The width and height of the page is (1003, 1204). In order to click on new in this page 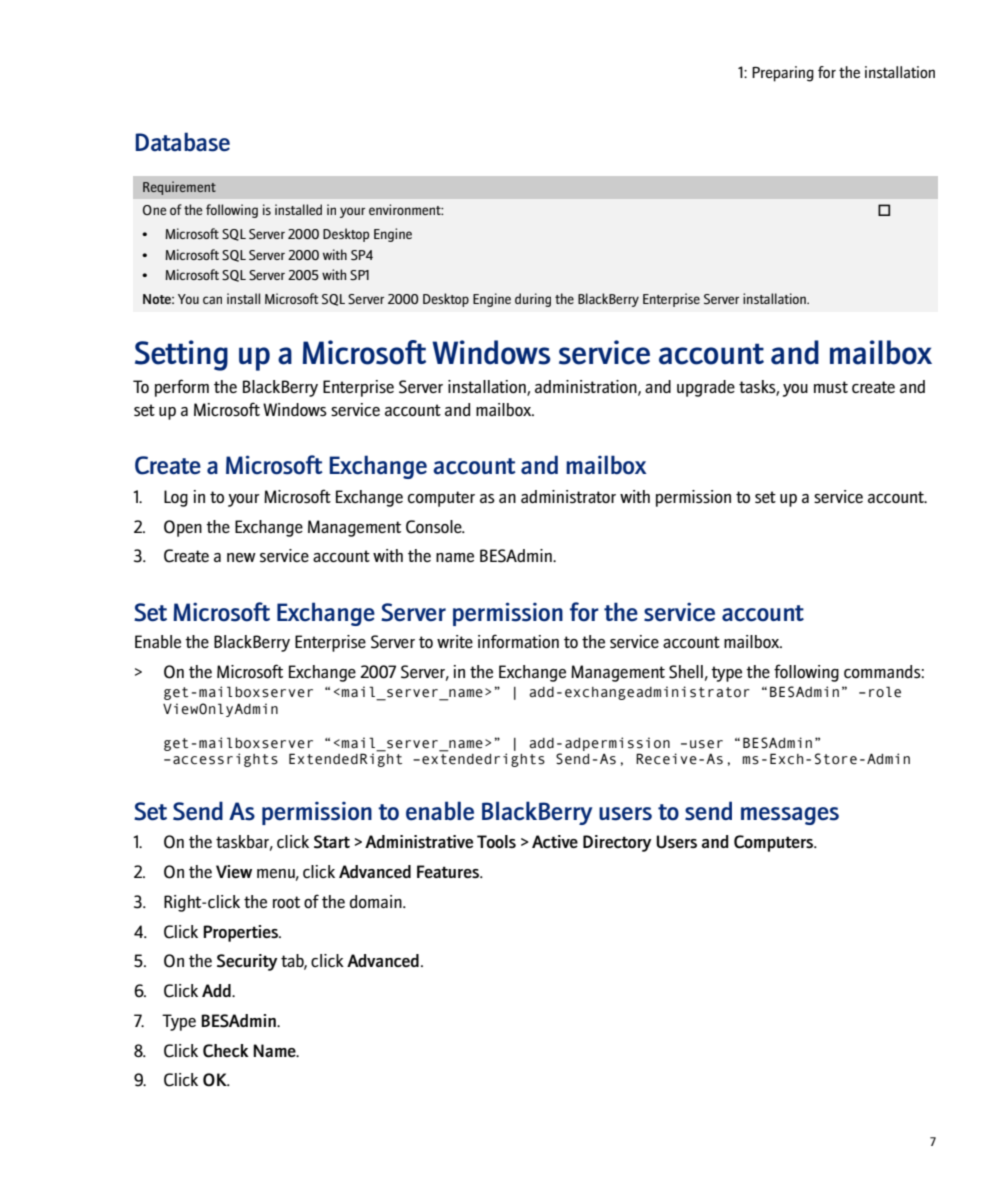, I will do `click(241, 557)`.
